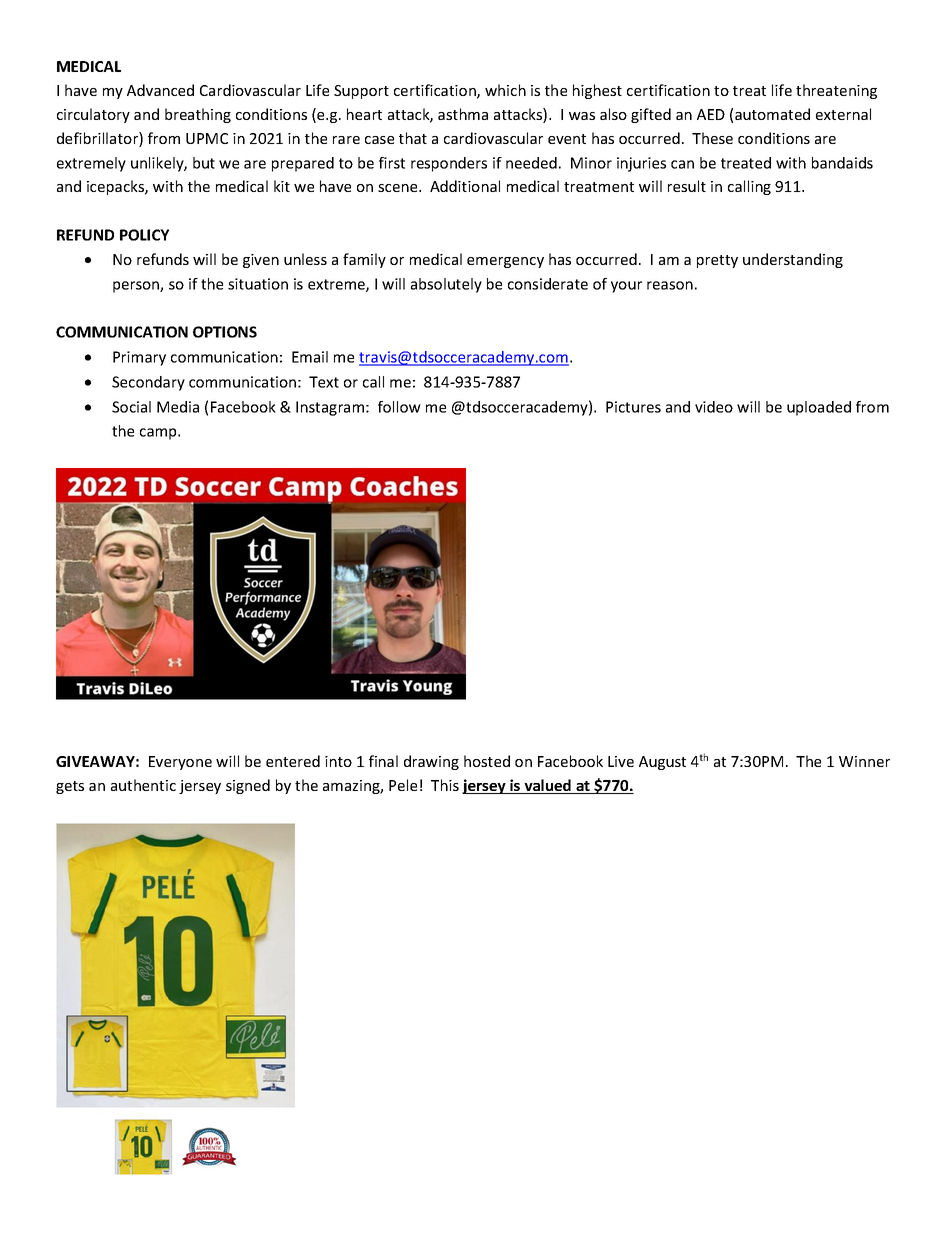  I want to click on Pictures, so click(633, 407).
